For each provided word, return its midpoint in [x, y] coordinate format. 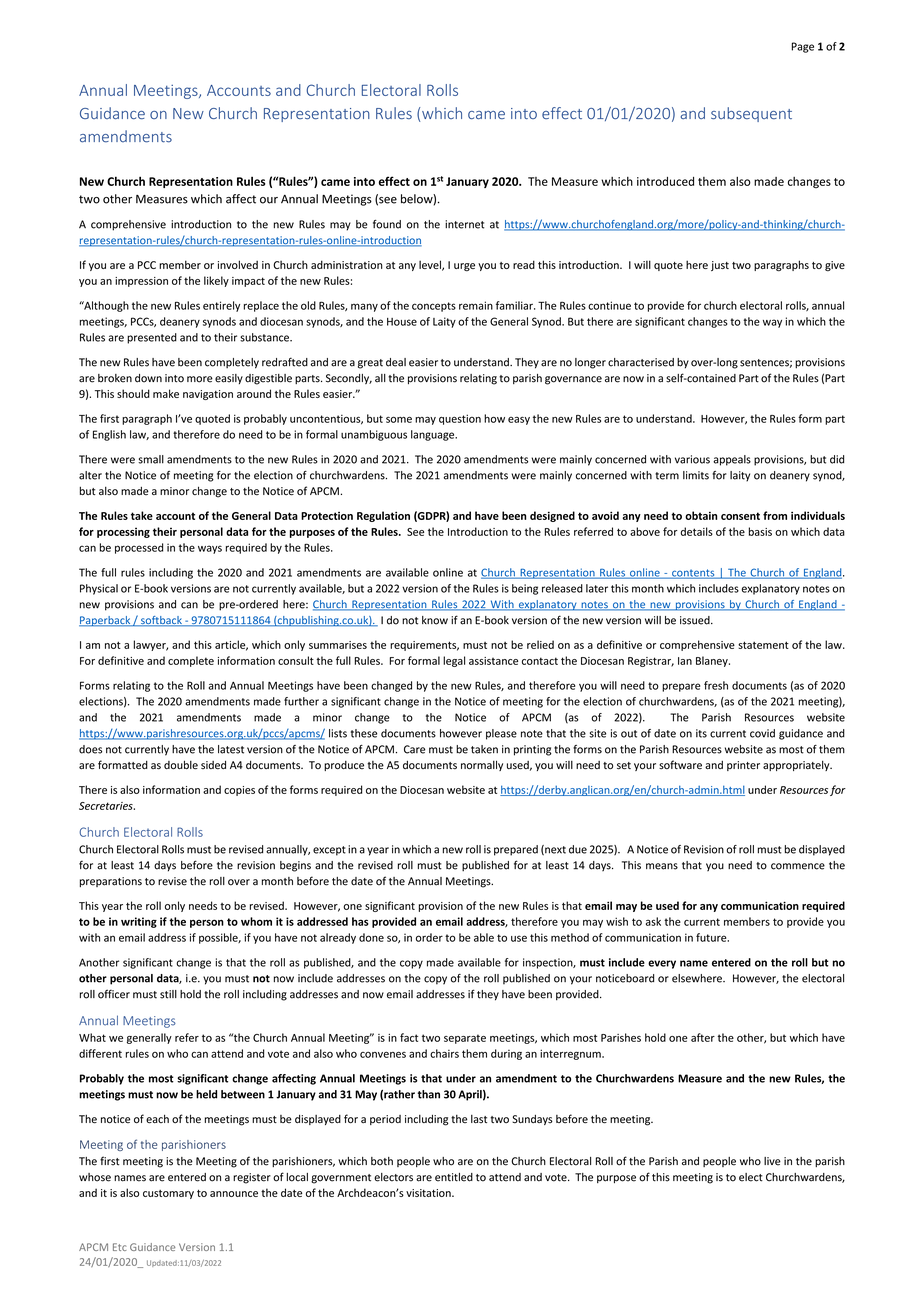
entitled [454, 1177]
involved [238, 264]
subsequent [751, 114]
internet [464, 224]
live [772, 1161]
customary [168, 1194]
